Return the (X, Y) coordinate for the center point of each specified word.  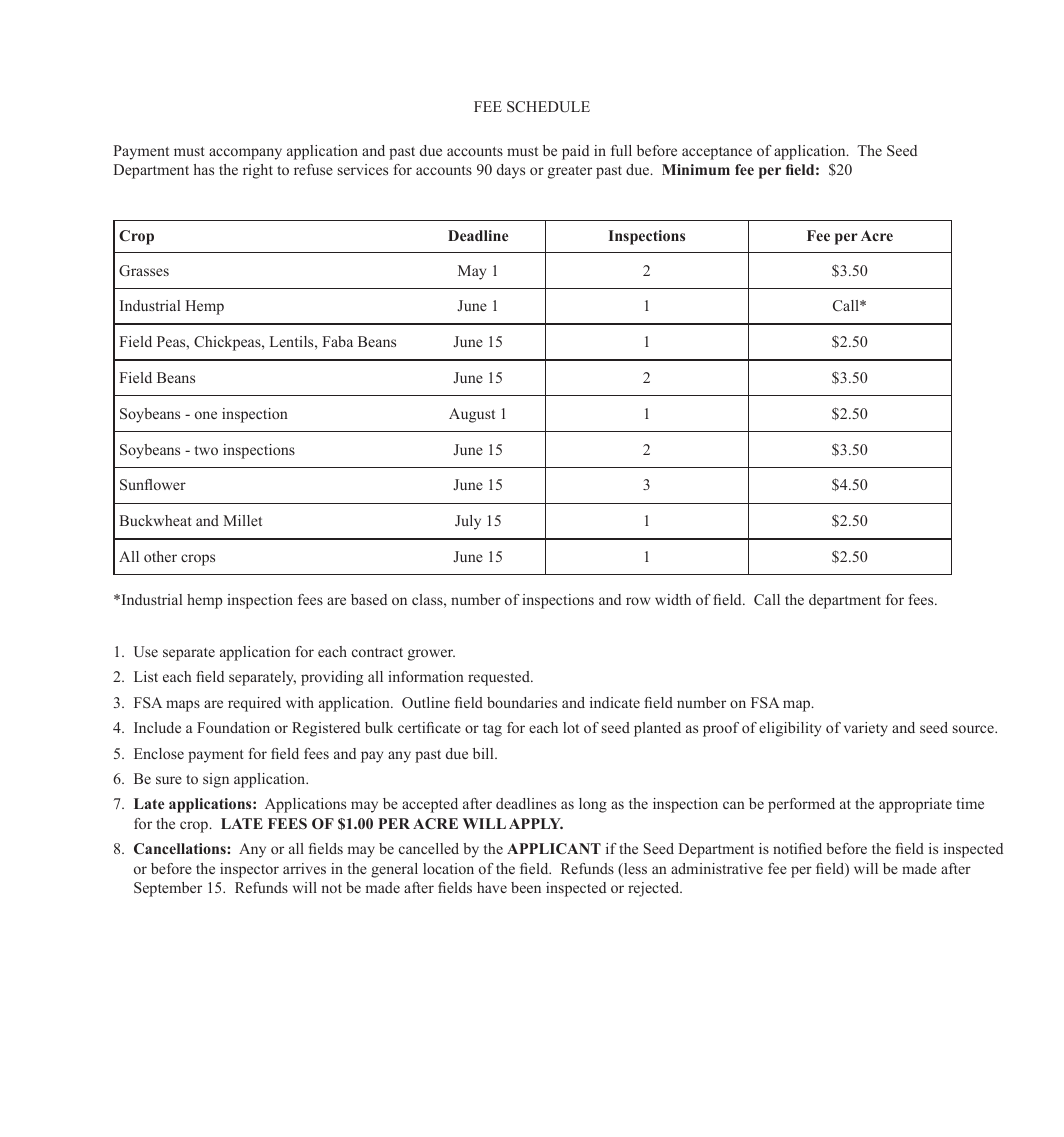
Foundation (233, 727)
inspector (249, 870)
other (160, 556)
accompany (245, 154)
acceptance (717, 153)
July (468, 522)
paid (575, 152)
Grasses (144, 271)
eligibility (790, 729)
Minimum (696, 169)
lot (571, 727)
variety (866, 729)
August (472, 415)
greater (570, 172)
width (673, 599)
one (206, 415)
